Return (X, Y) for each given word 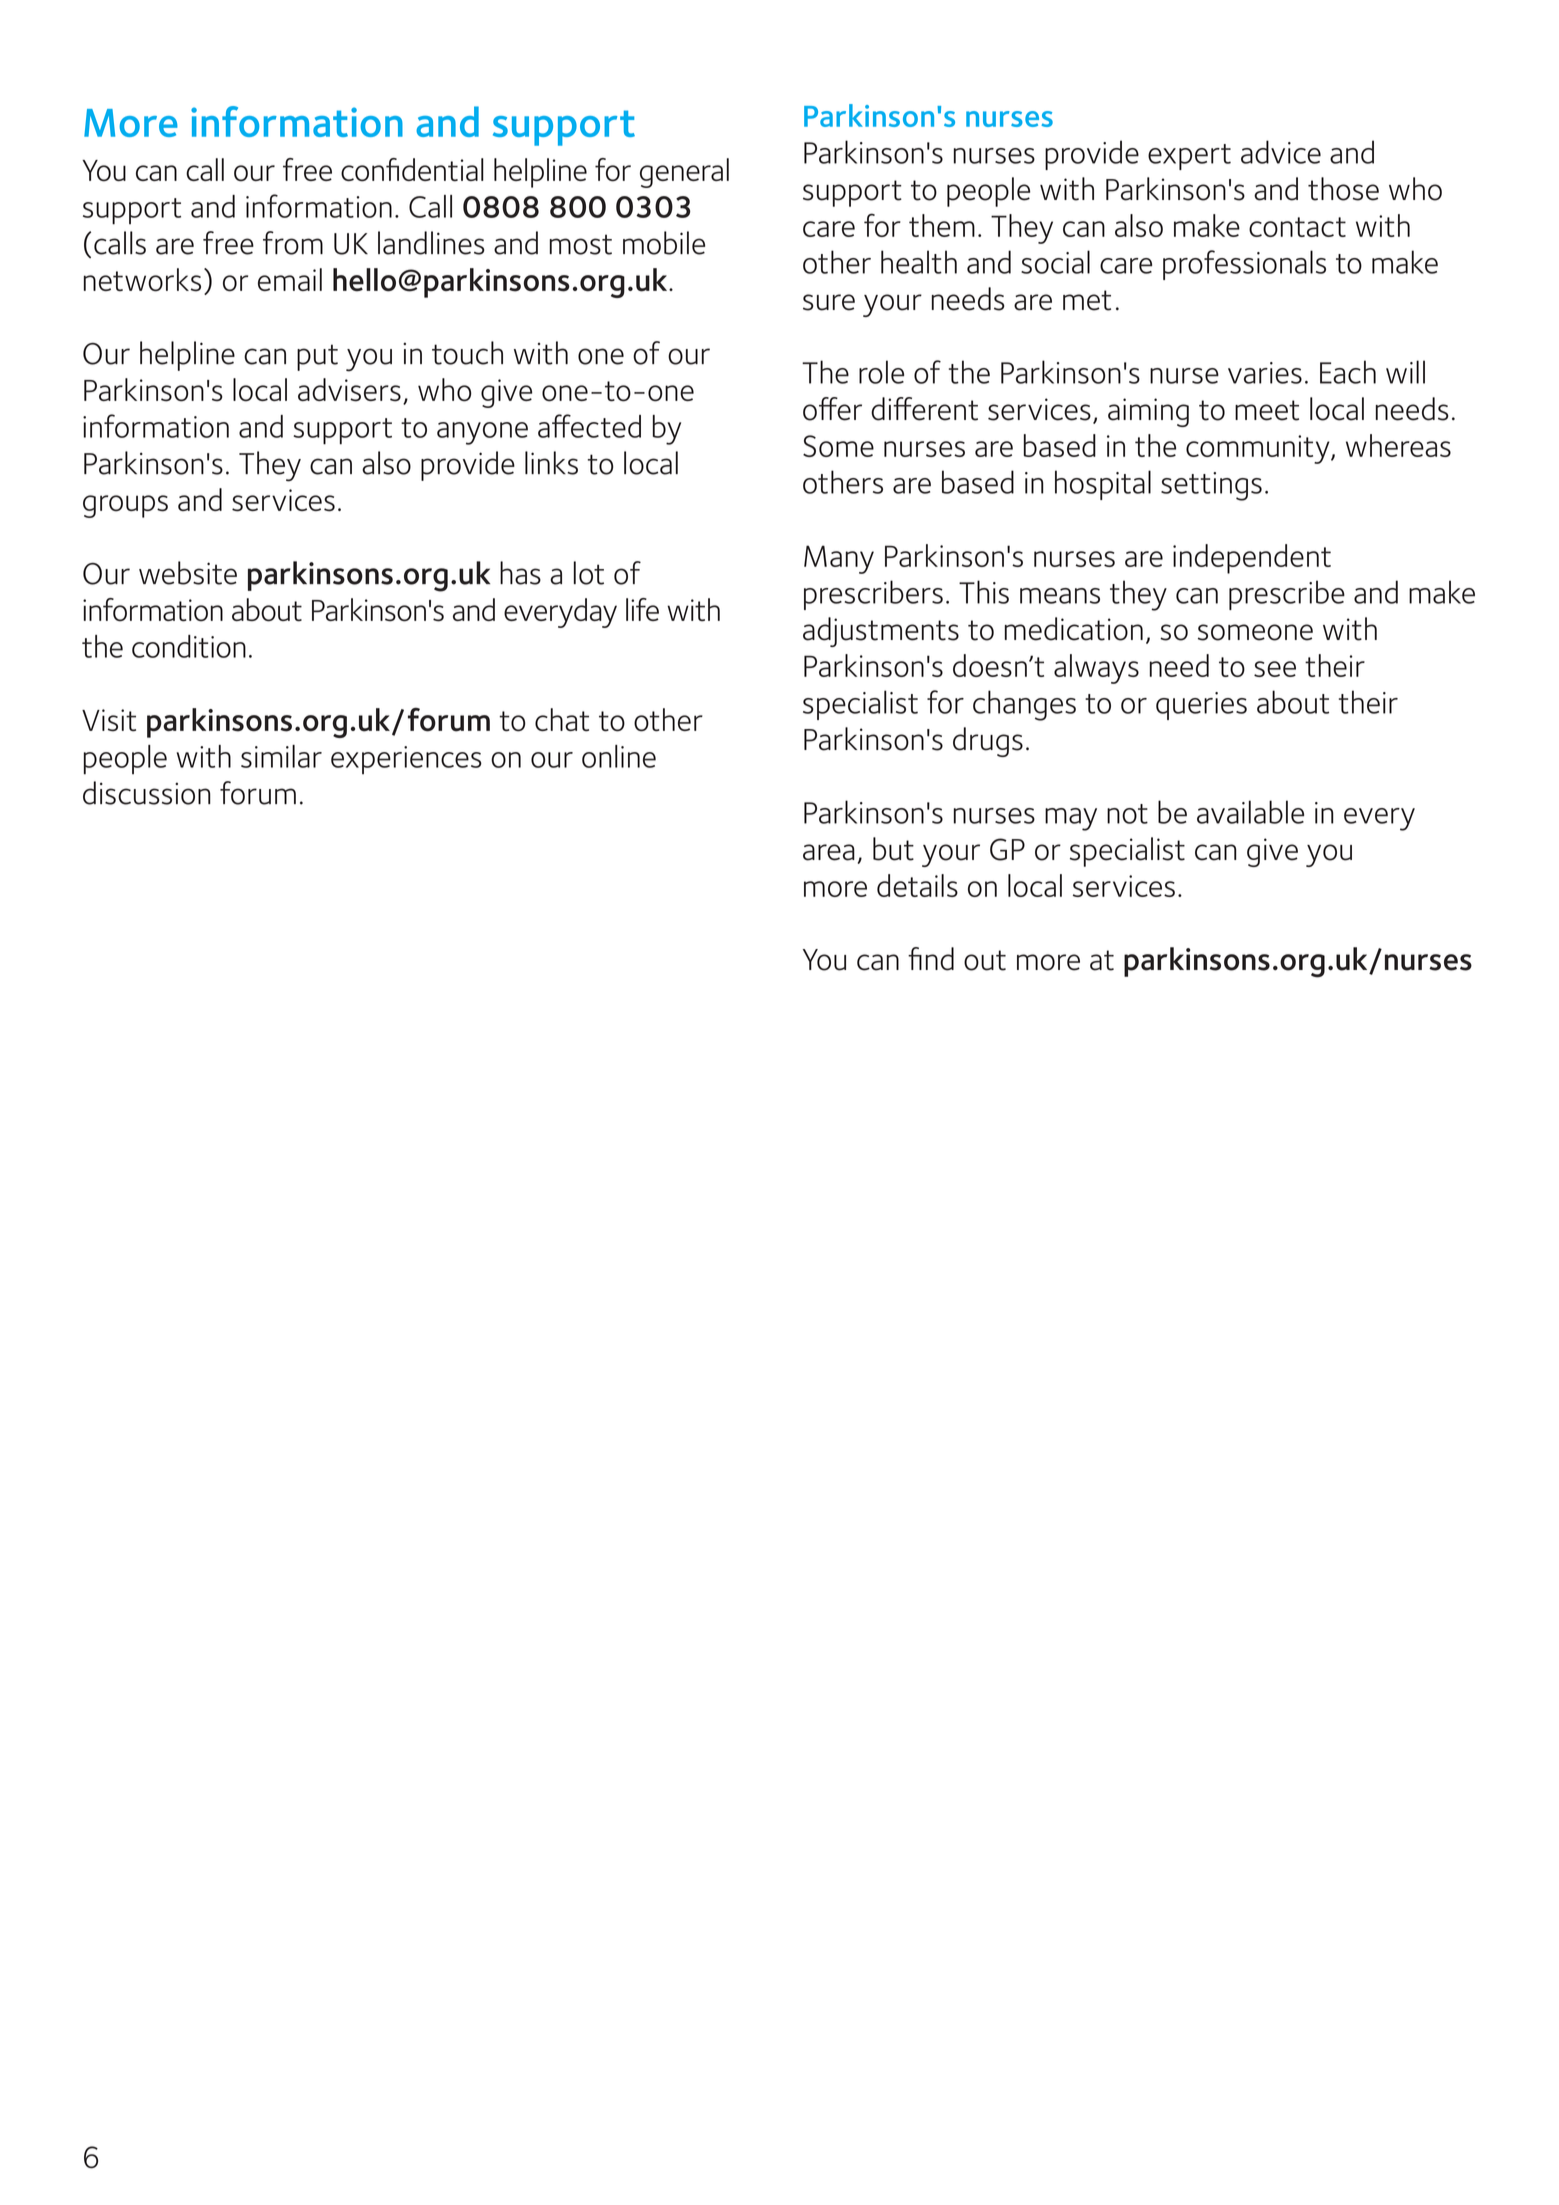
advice (1281, 152)
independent (1252, 559)
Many (839, 559)
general (684, 173)
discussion (147, 793)
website (188, 573)
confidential (412, 170)
